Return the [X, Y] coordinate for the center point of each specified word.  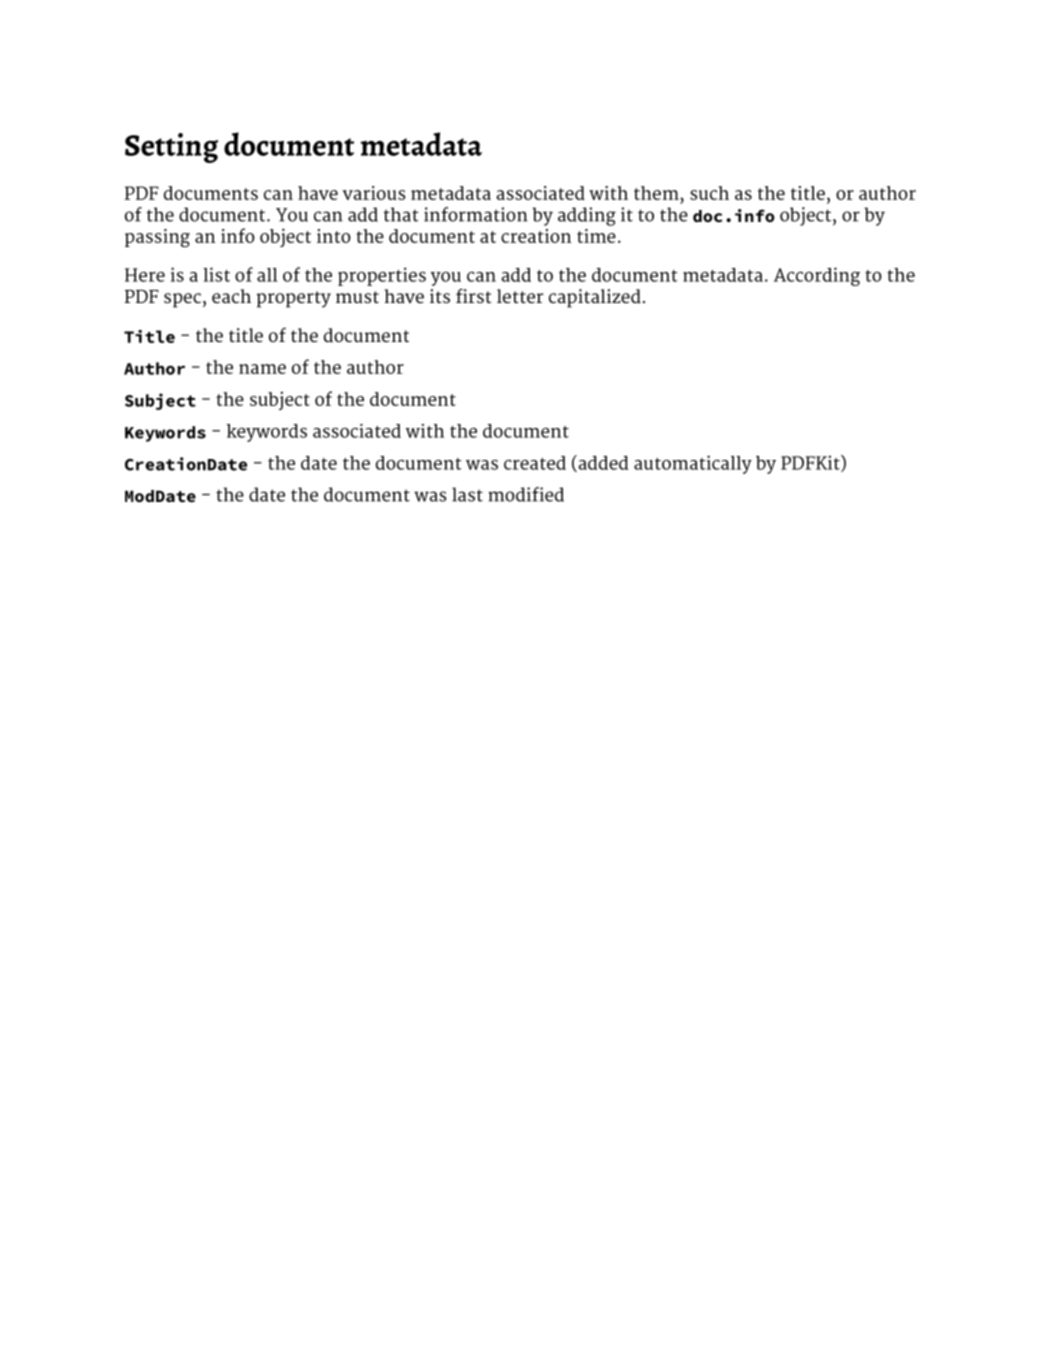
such [709, 193]
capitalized [595, 298]
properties [382, 276]
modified [526, 494]
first [473, 295]
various [374, 193]
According [817, 276]
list [216, 274]
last [467, 494]
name [262, 369]
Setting [171, 148]
